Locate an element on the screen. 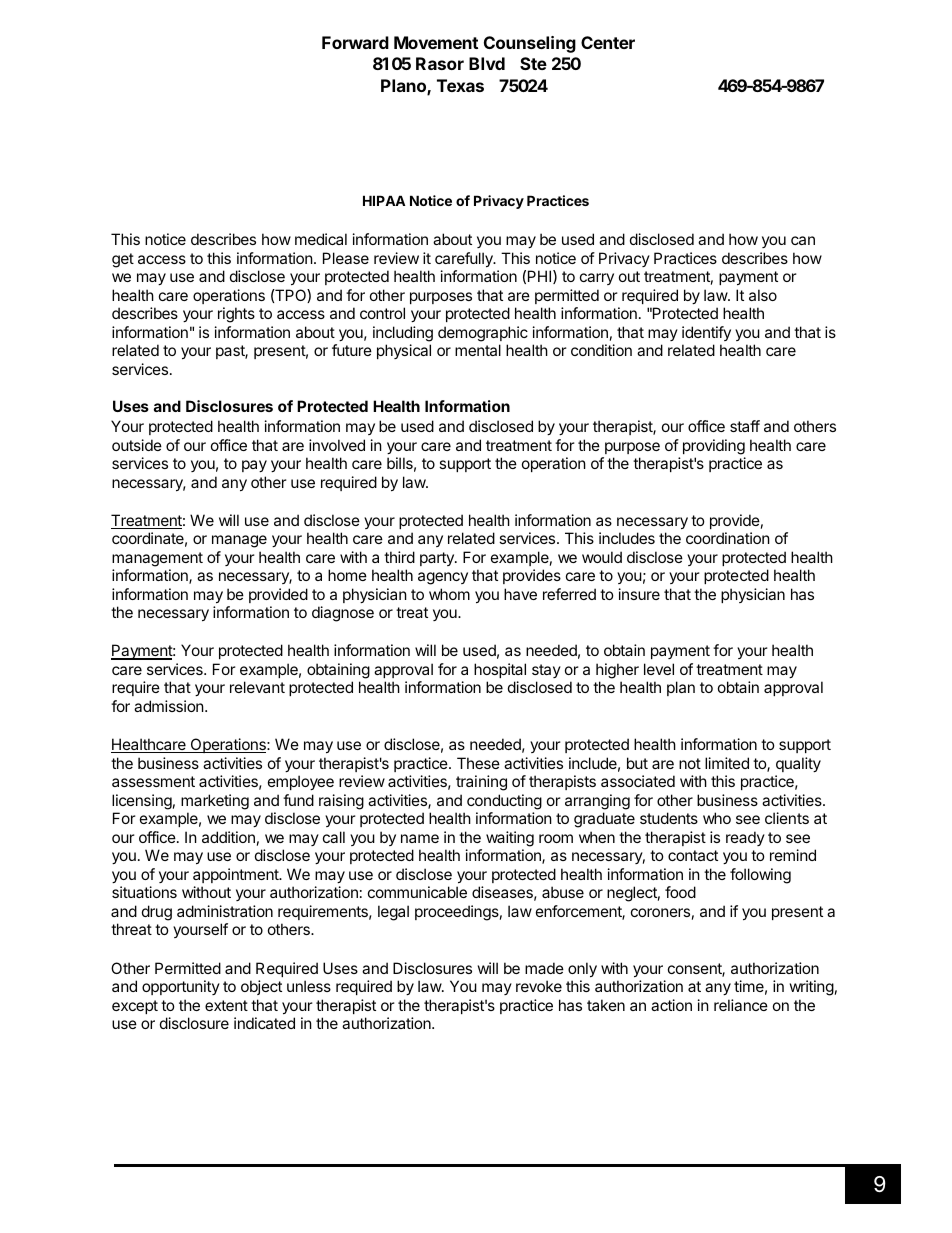 Image resolution: width=952 pixels, height=1233 pixels. rights is located at coordinates (236, 315).
